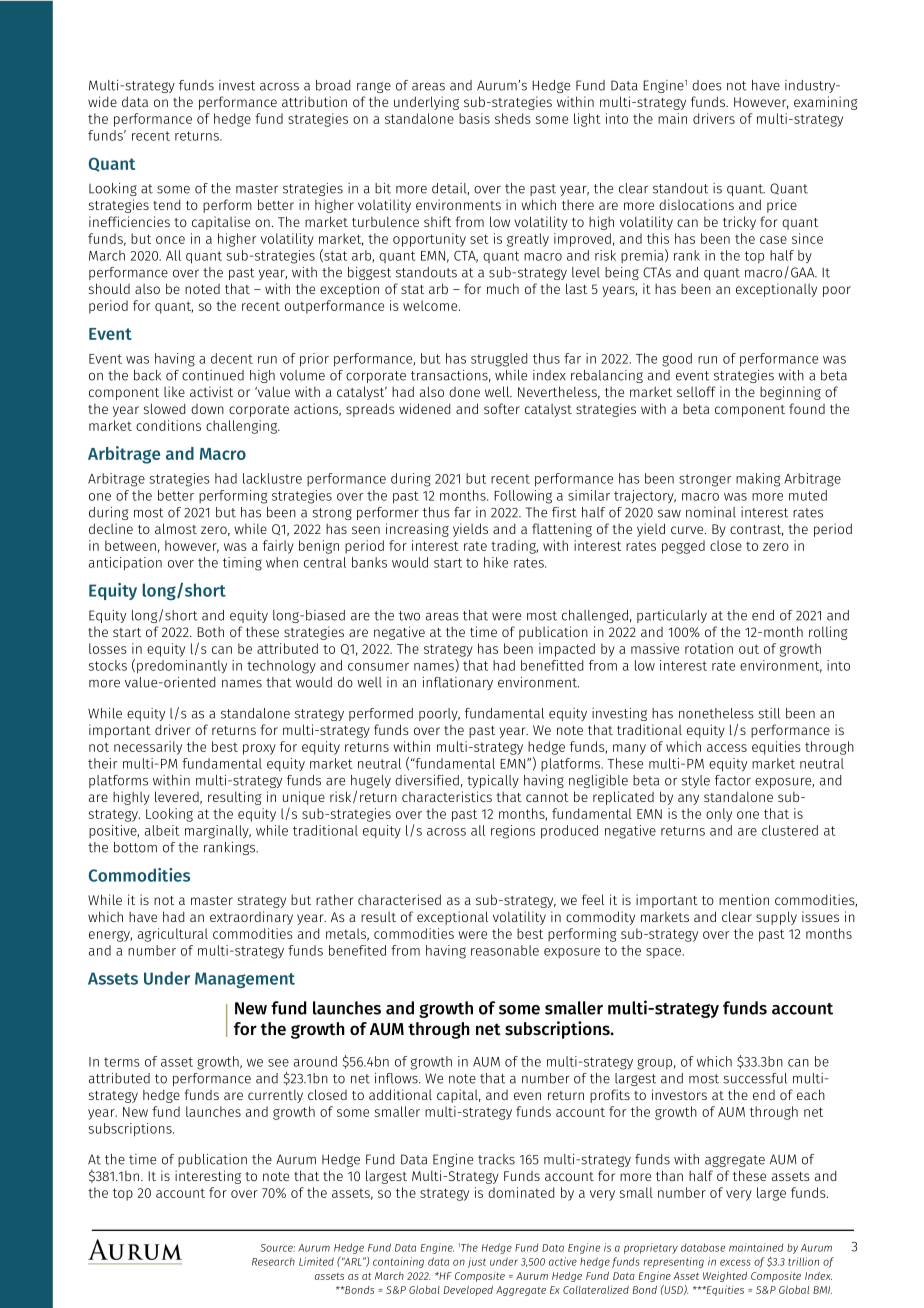 The height and width of the screenshot is (1308, 924). I want to click on hike, so click(496, 562).
